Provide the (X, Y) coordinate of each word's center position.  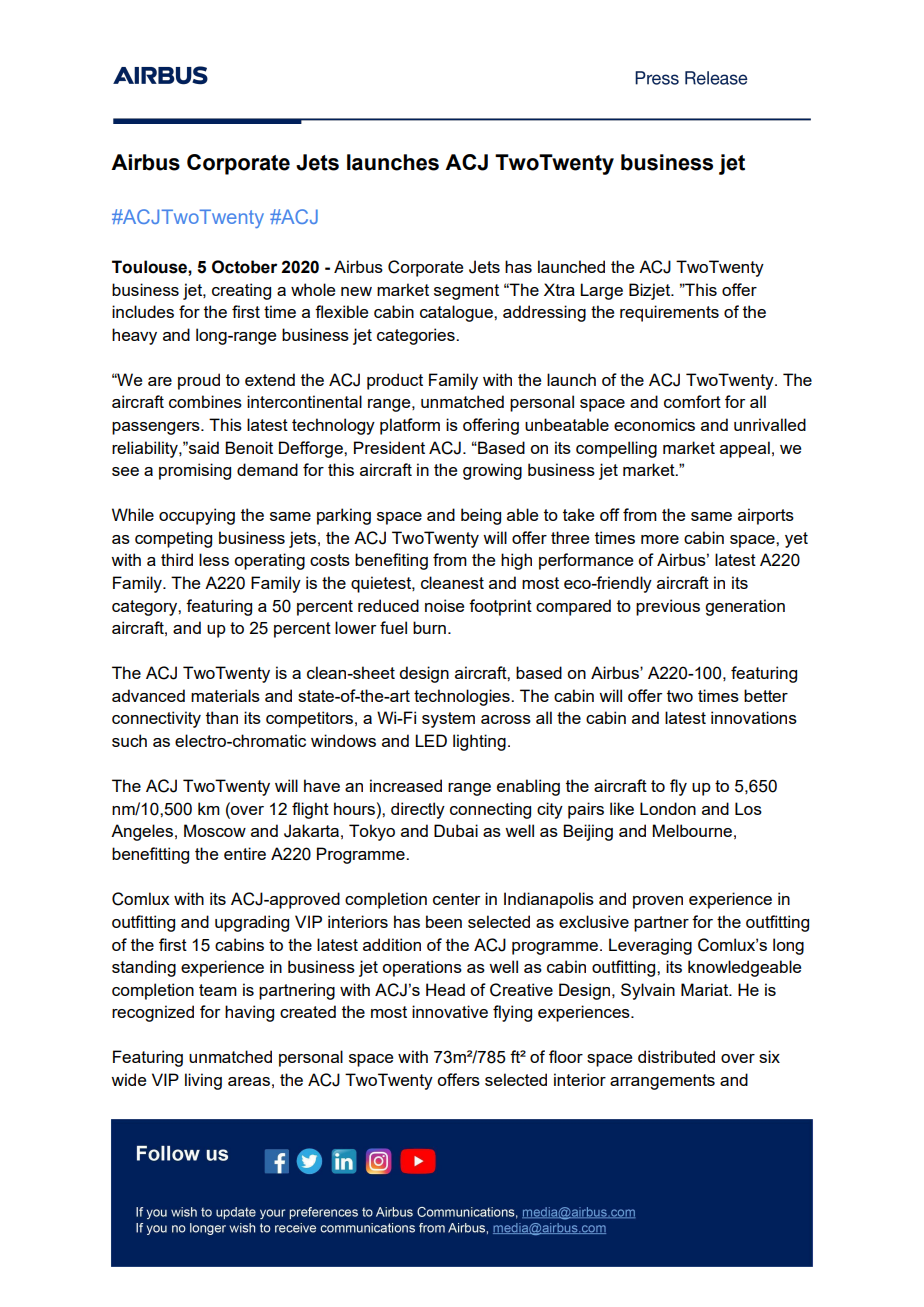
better (766, 695)
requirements (669, 313)
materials (225, 695)
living (203, 1081)
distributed (676, 1056)
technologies (463, 697)
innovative (450, 1011)
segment (466, 292)
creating (241, 291)
